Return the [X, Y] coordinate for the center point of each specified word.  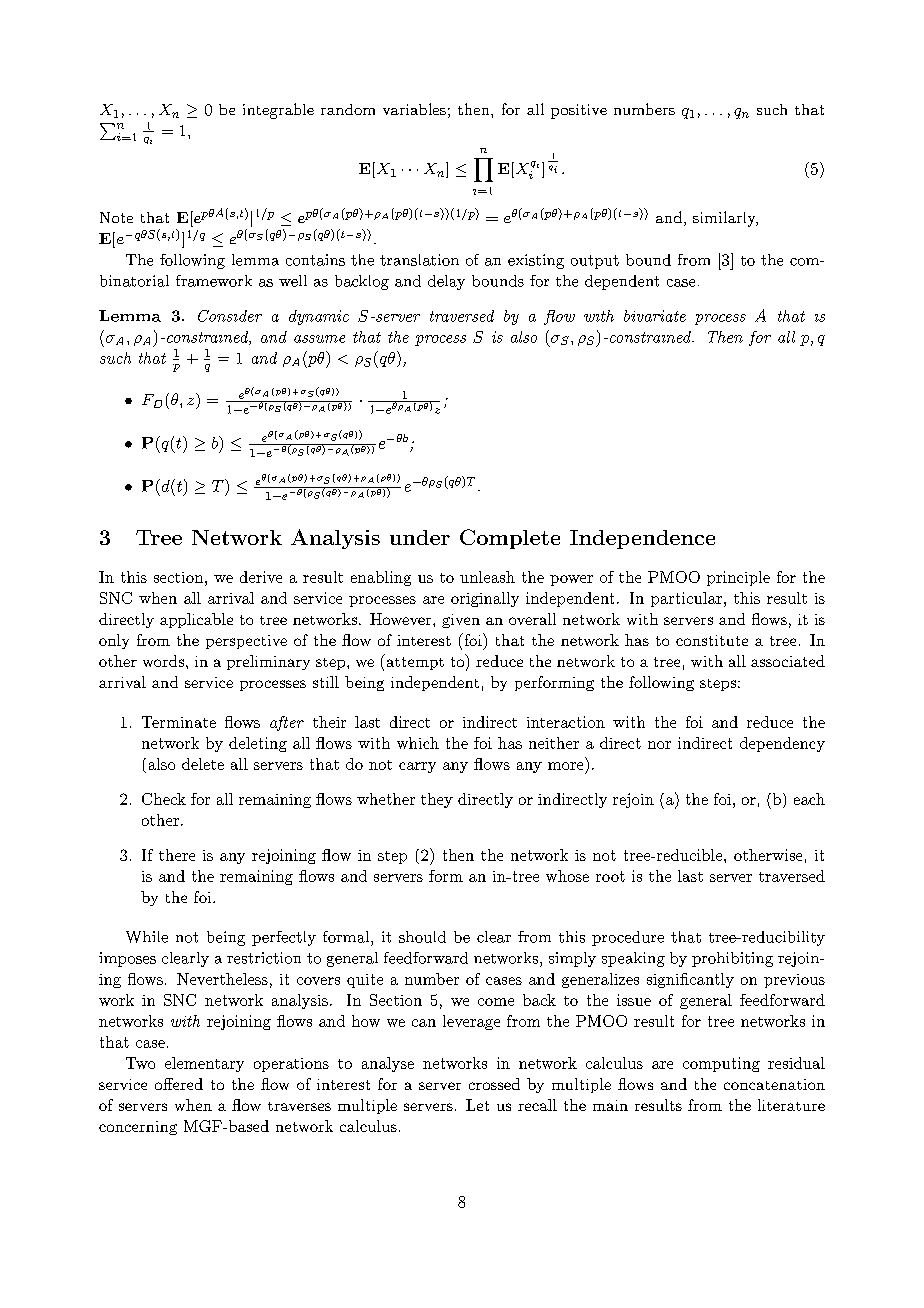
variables [414, 109]
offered [179, 1084]
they [437, 800]
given [461, 621]
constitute [712, 640]
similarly [725, 219]
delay [446, 282]
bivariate [655, 316]
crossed [494, 1084]
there [177, 855]
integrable [278, 111]
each [809, 799]
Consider [230, 316]
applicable [196, 620]
